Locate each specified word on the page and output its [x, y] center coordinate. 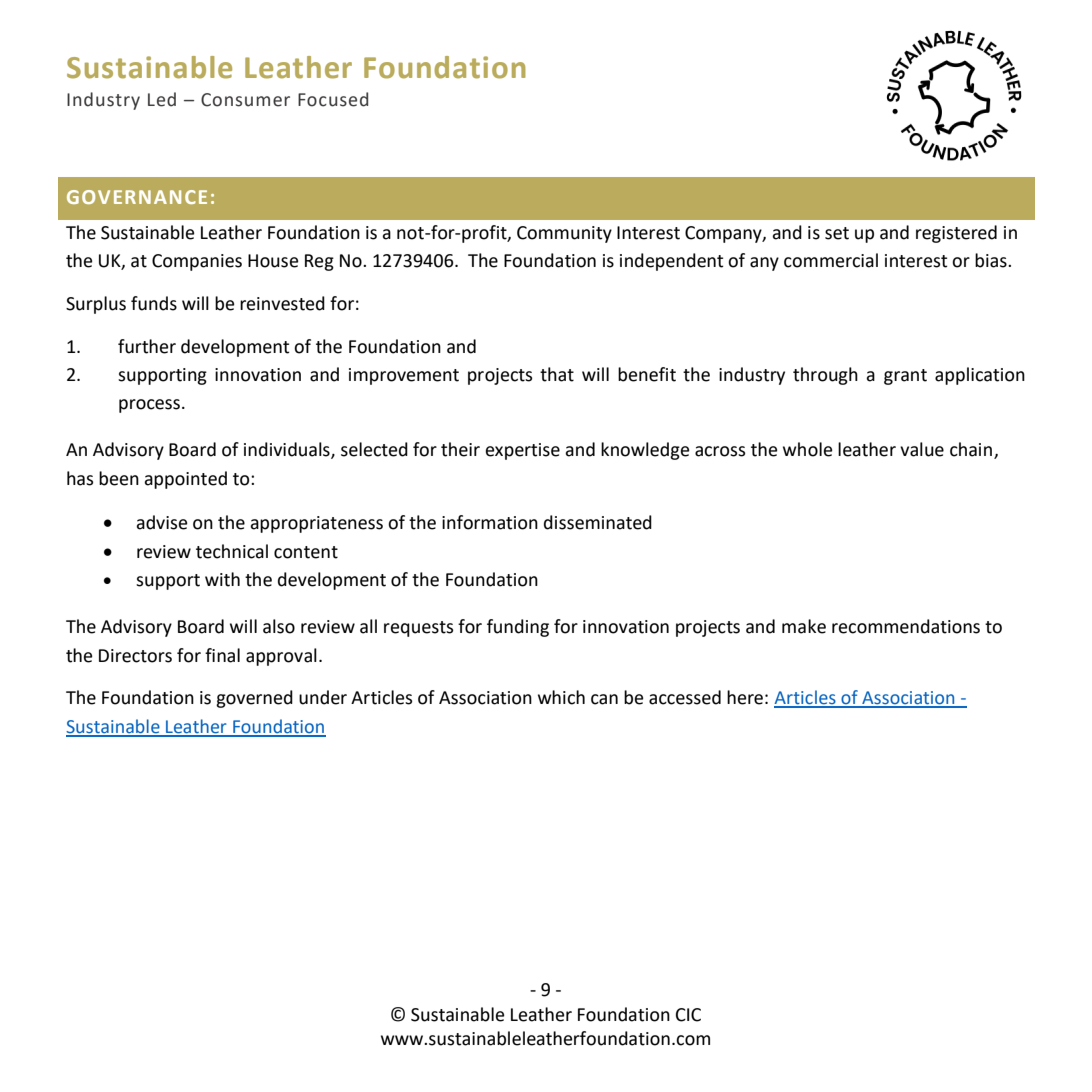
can [604, 699]
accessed [685, 697]
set [837, 233]
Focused [333, 99]
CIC [688, 1015]
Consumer [245, 100]
